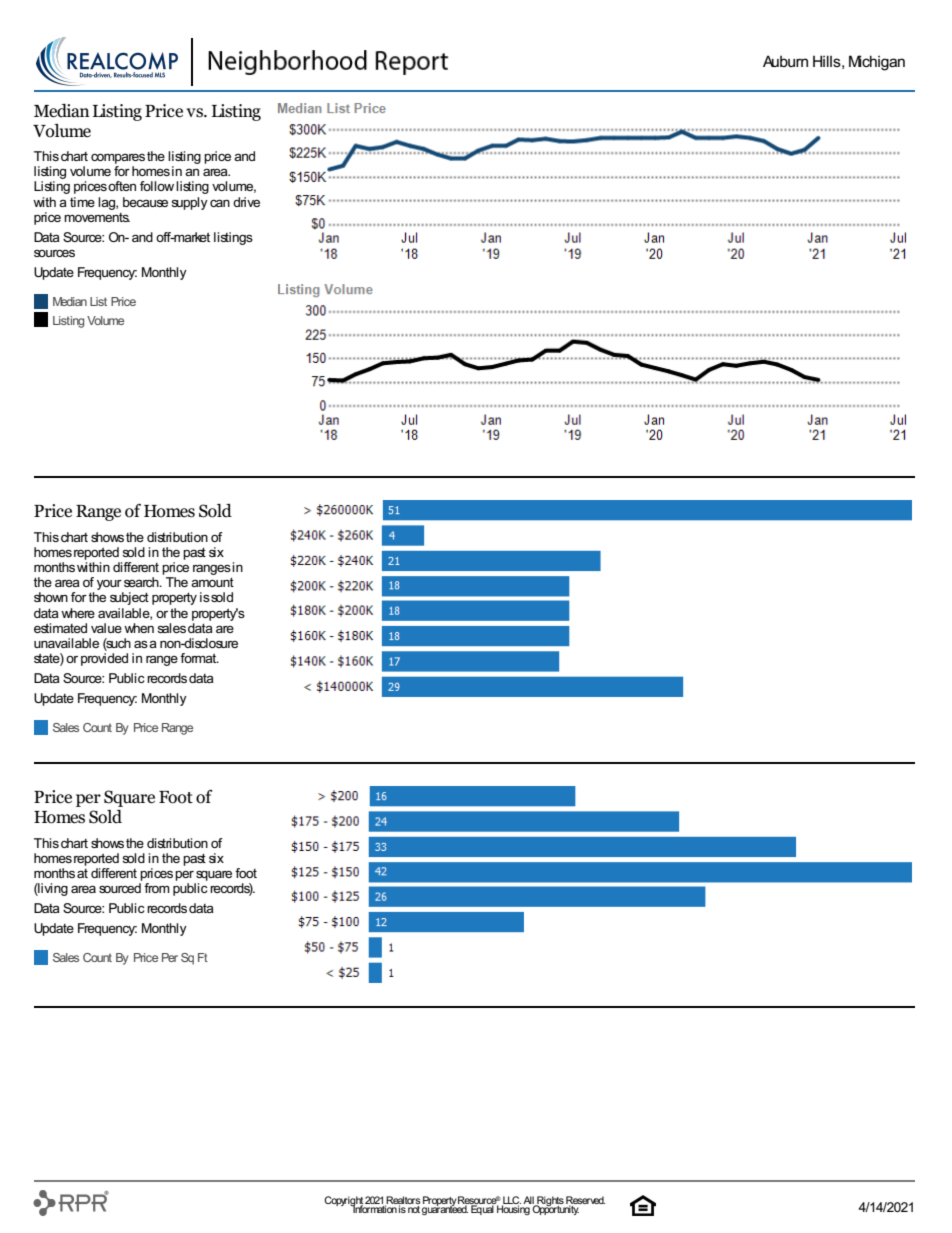  I want to click on Michigan, so click(877, 63).
